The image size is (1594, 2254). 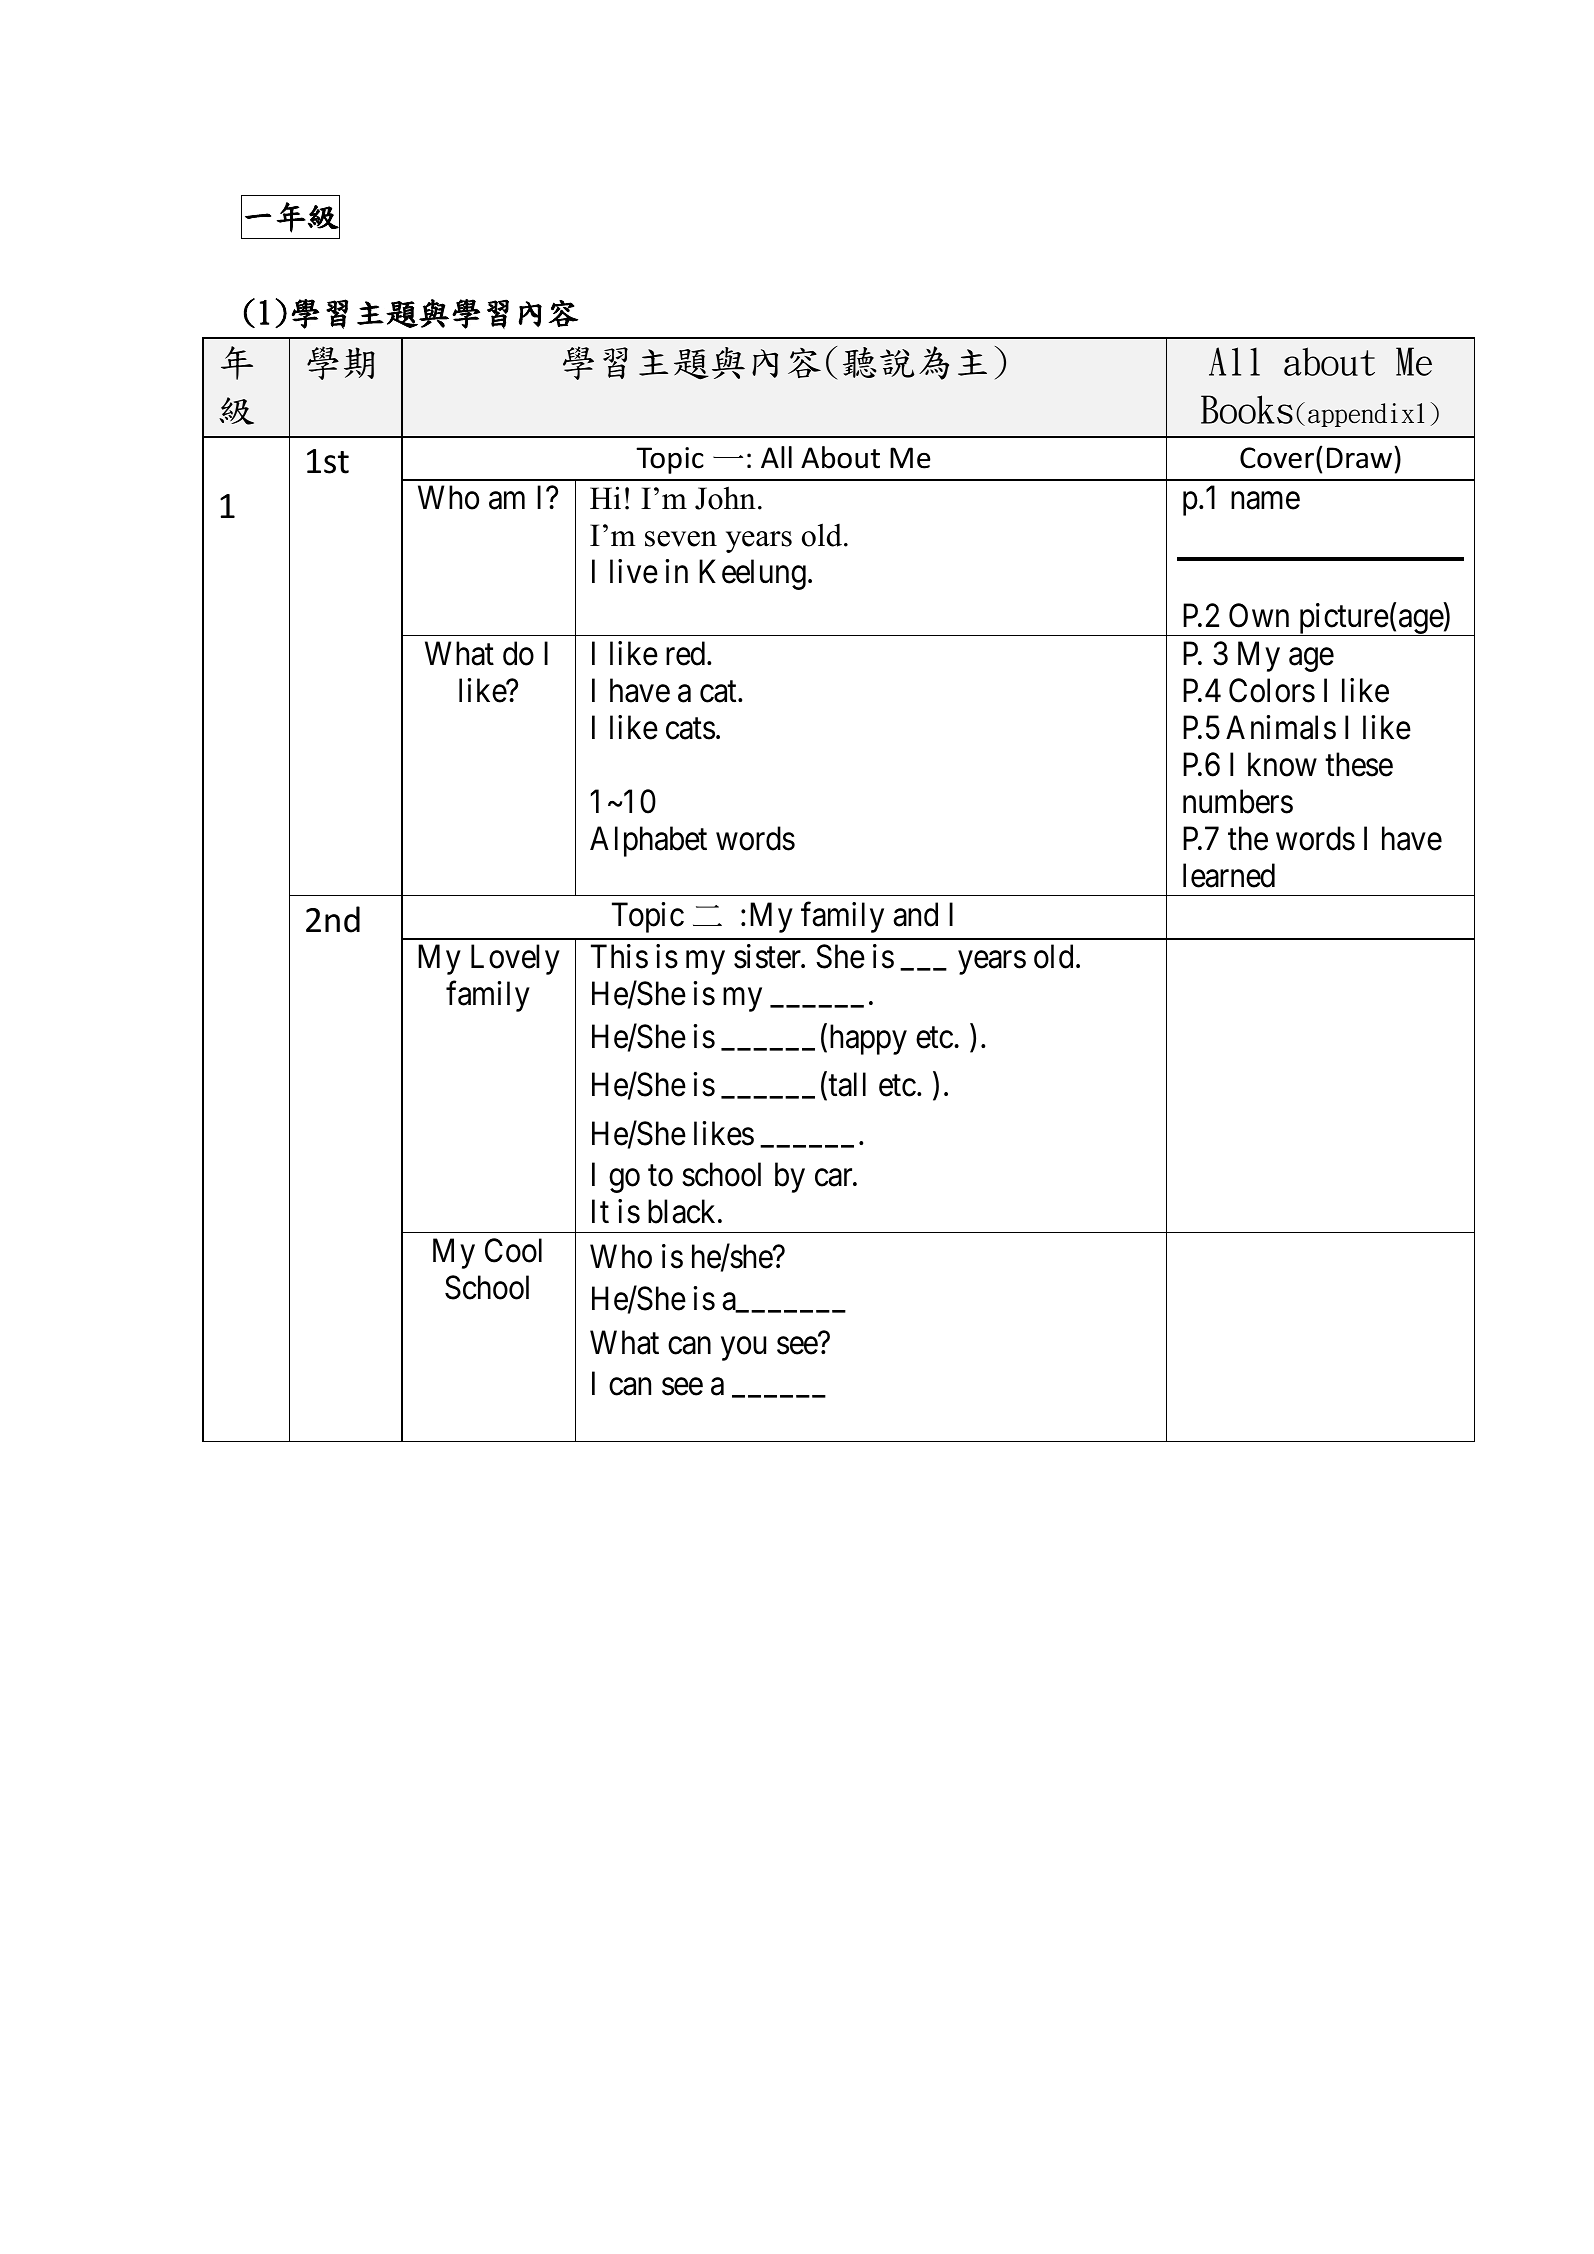 What do you see at coordinates (915, 915) in the page?
I see `and` at bounding box center [915, 915].
